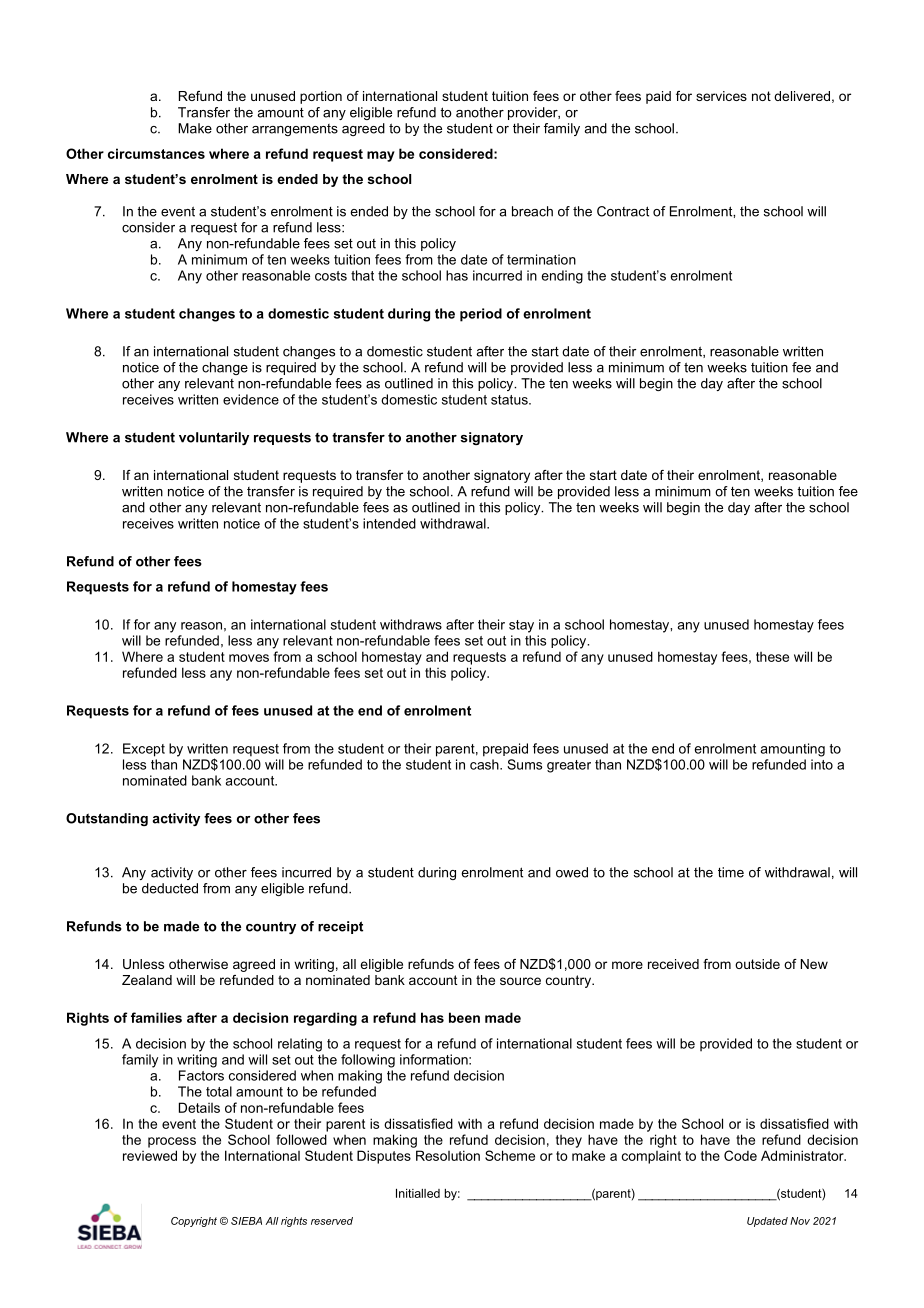 The height and width of the page is (1308, 924). What do you see at coordinates (144, 750) in the page?
I see `Except` at bounding box center [144, 750].
